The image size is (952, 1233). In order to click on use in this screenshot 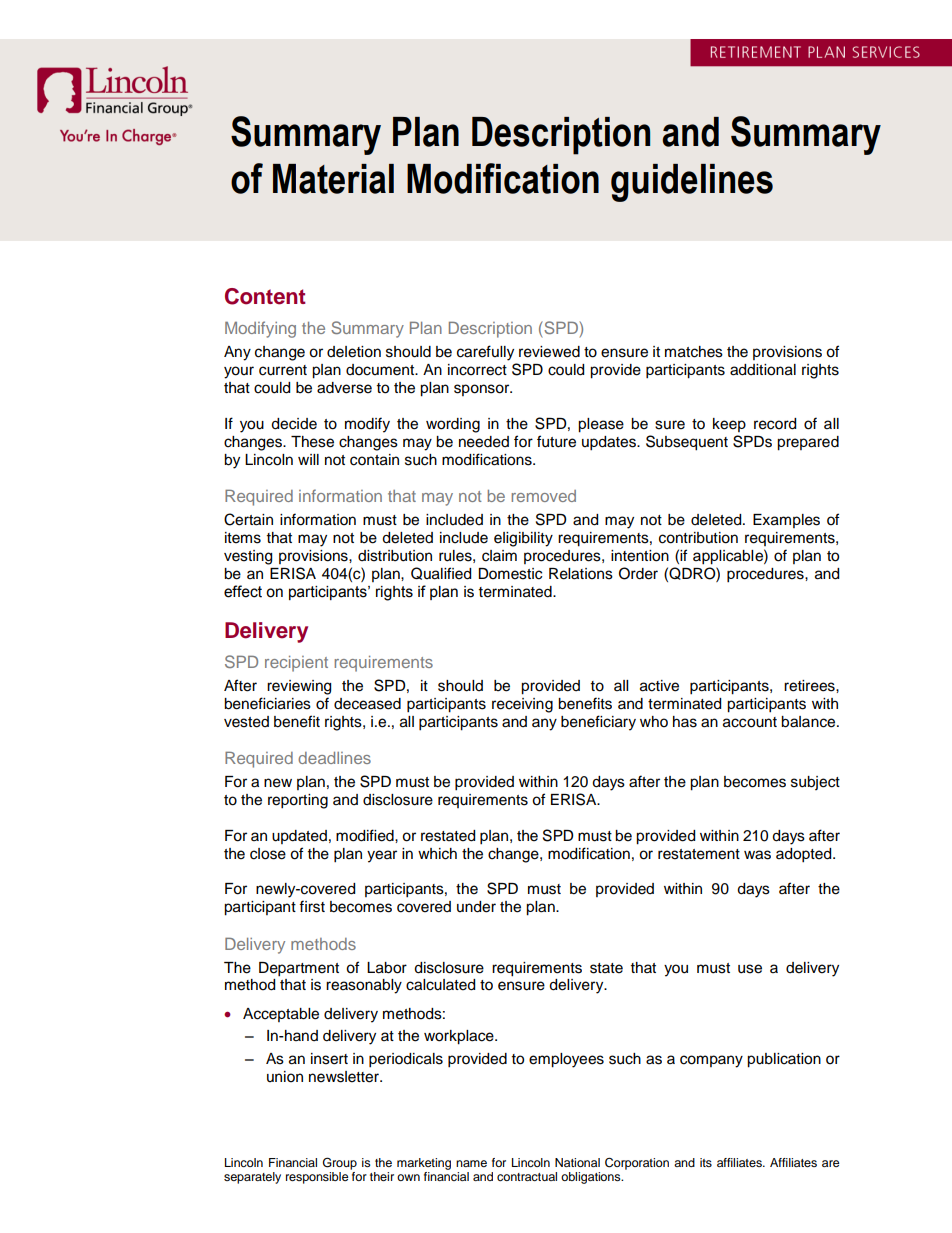, I will do `click(750, 969)`.
